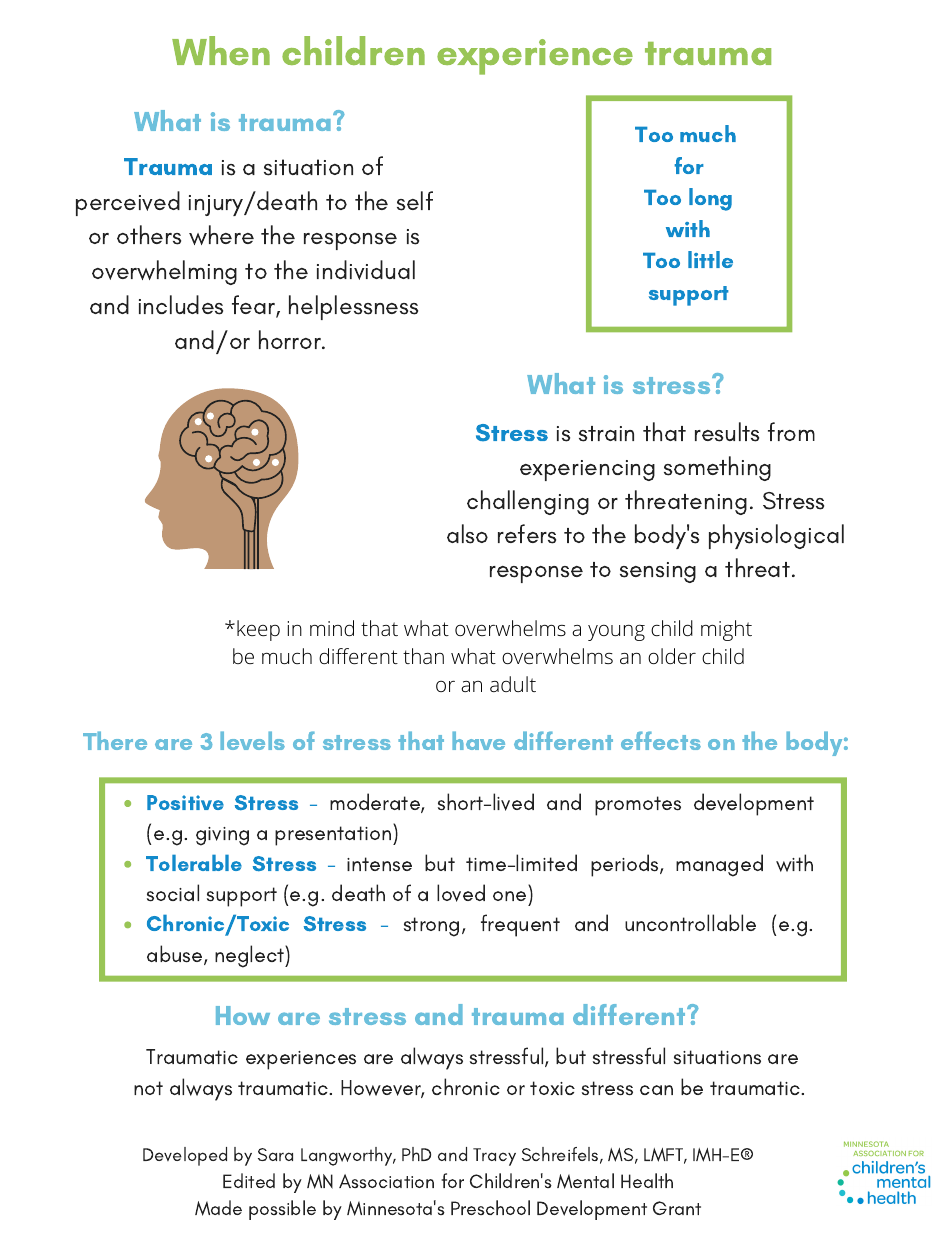  Describe the element at coordinates (221, 50) in the image. I see `When` at that location.
